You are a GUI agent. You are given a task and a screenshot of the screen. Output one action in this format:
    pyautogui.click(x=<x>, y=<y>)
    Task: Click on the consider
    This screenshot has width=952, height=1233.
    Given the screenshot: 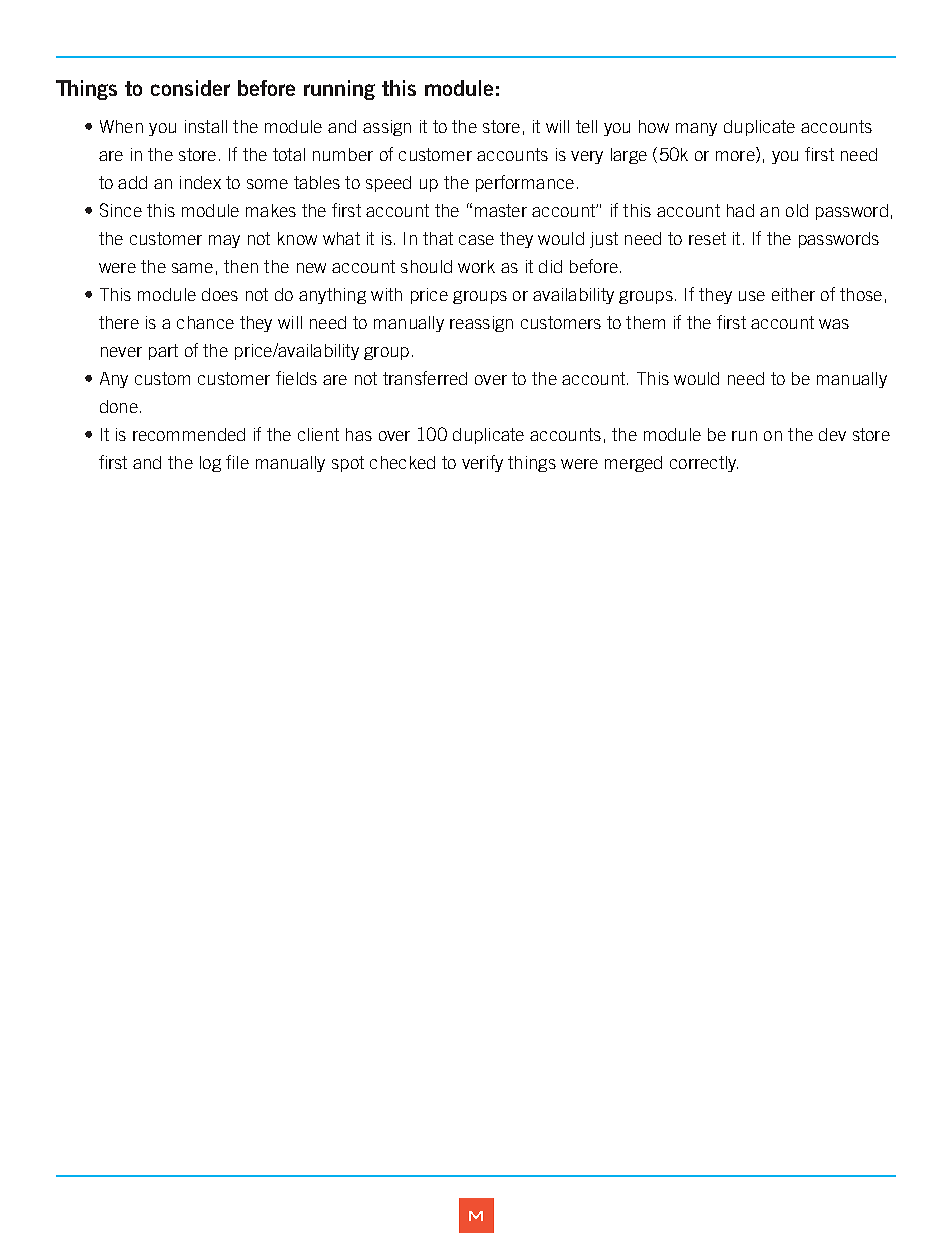 What is the action you would take?
    pyautogui.click(x=190, y=88)
